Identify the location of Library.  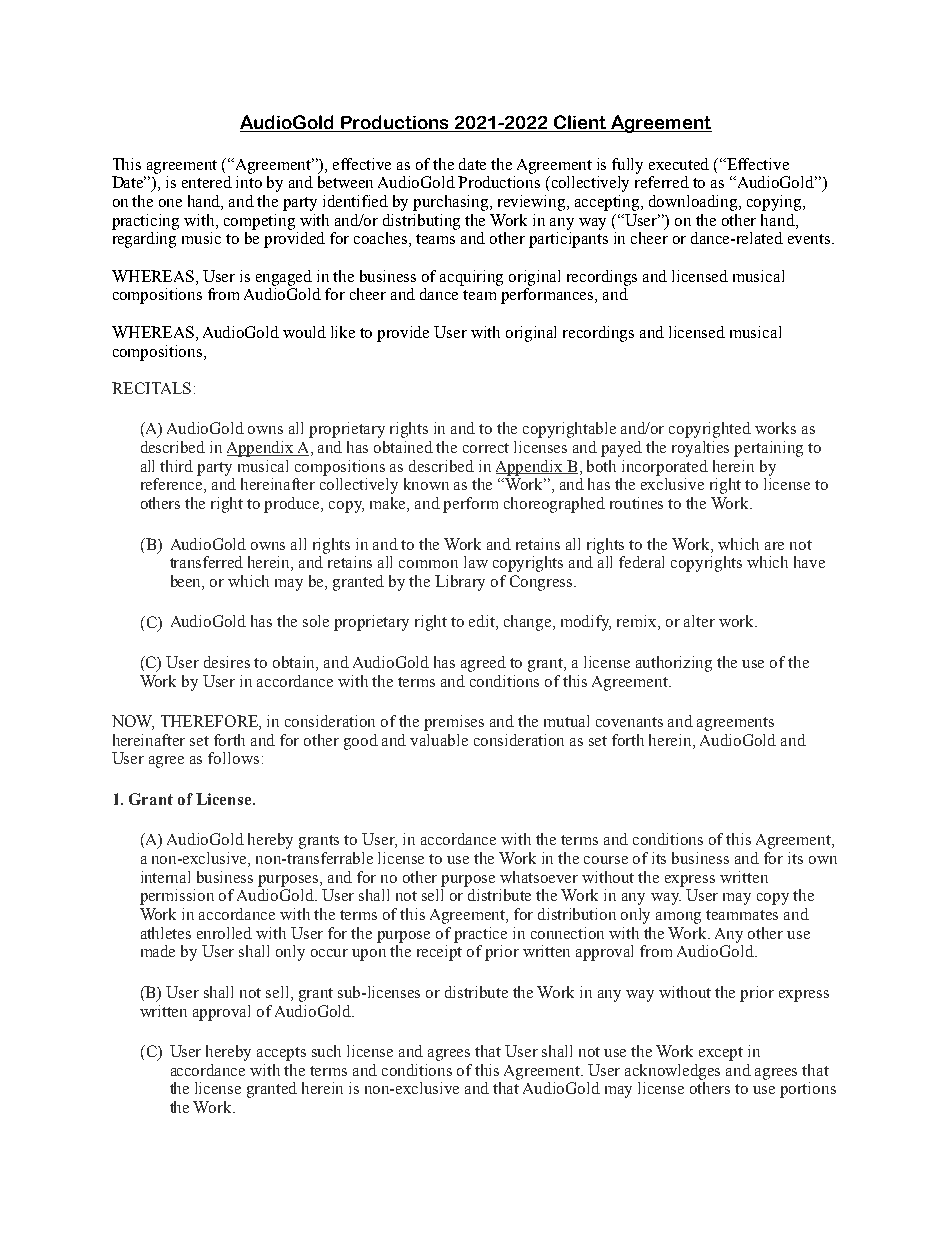
(460, 583).
